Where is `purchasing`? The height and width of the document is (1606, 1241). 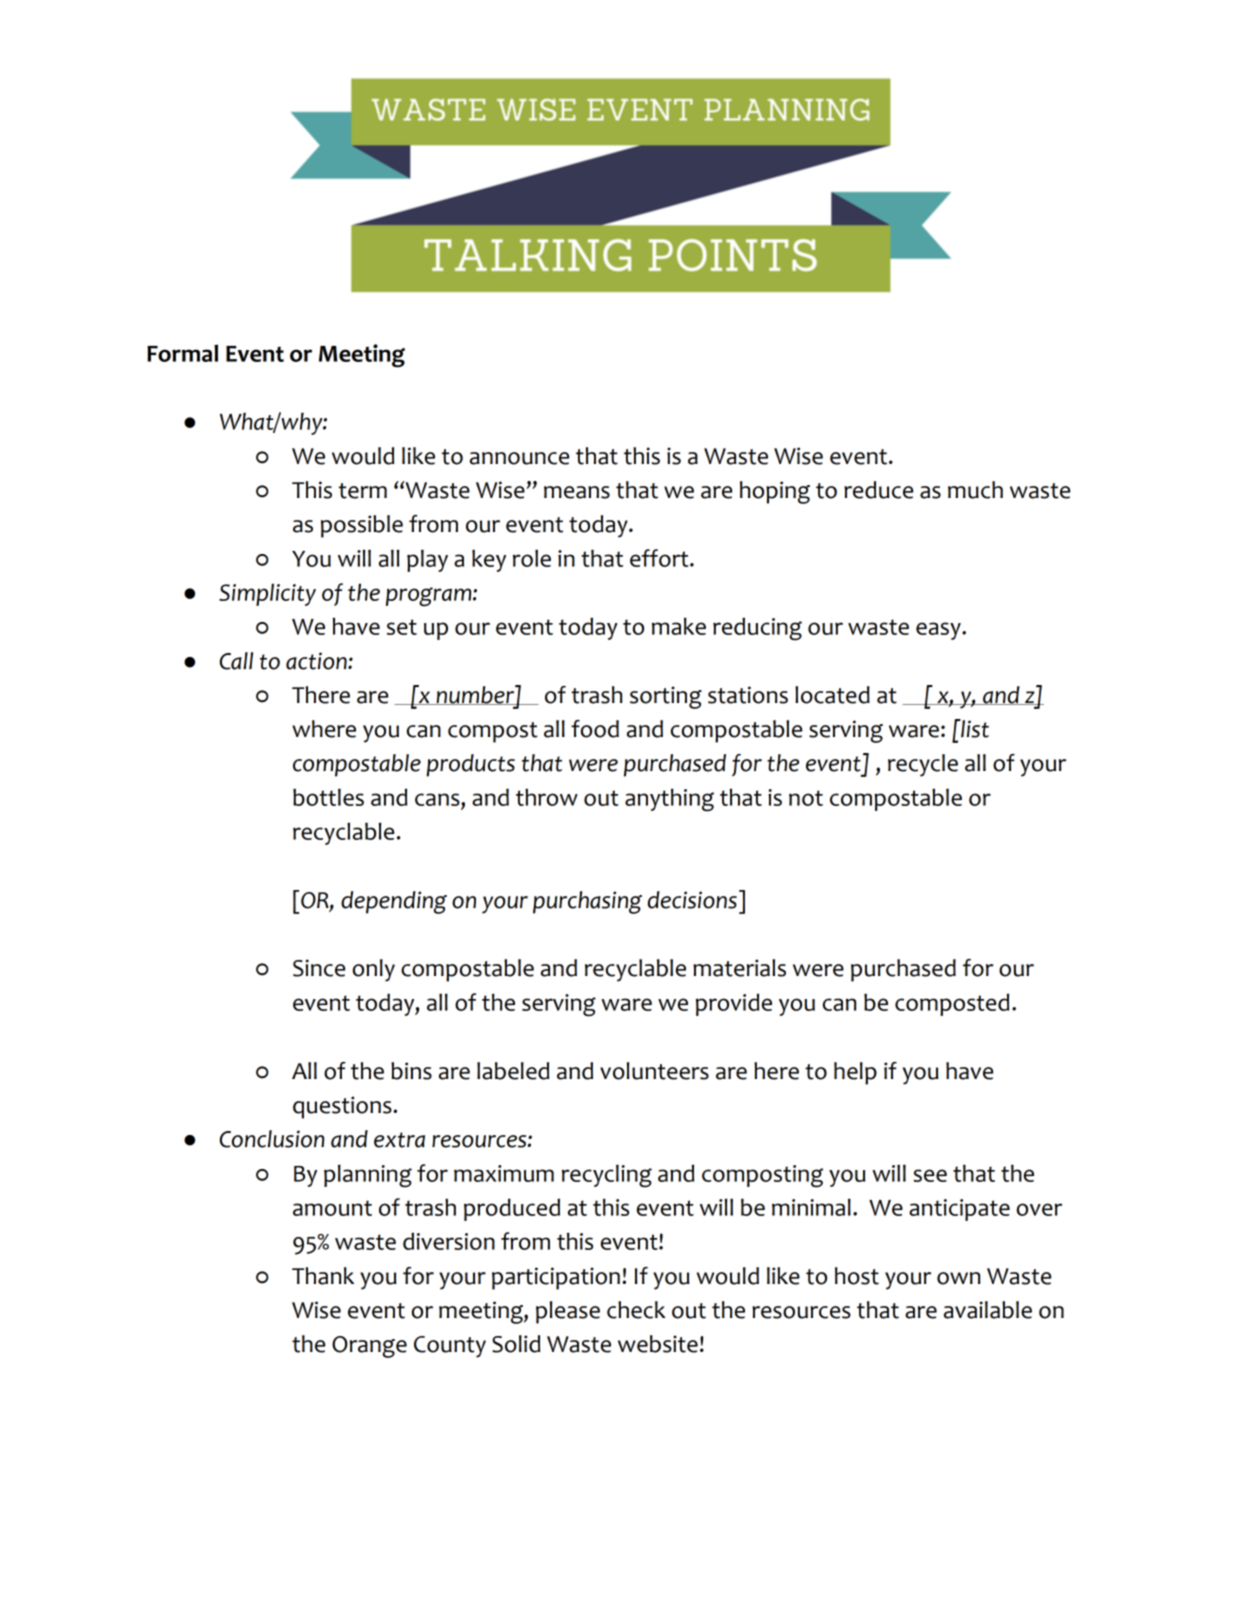
purchasing is located at coordinates (587, 902).
